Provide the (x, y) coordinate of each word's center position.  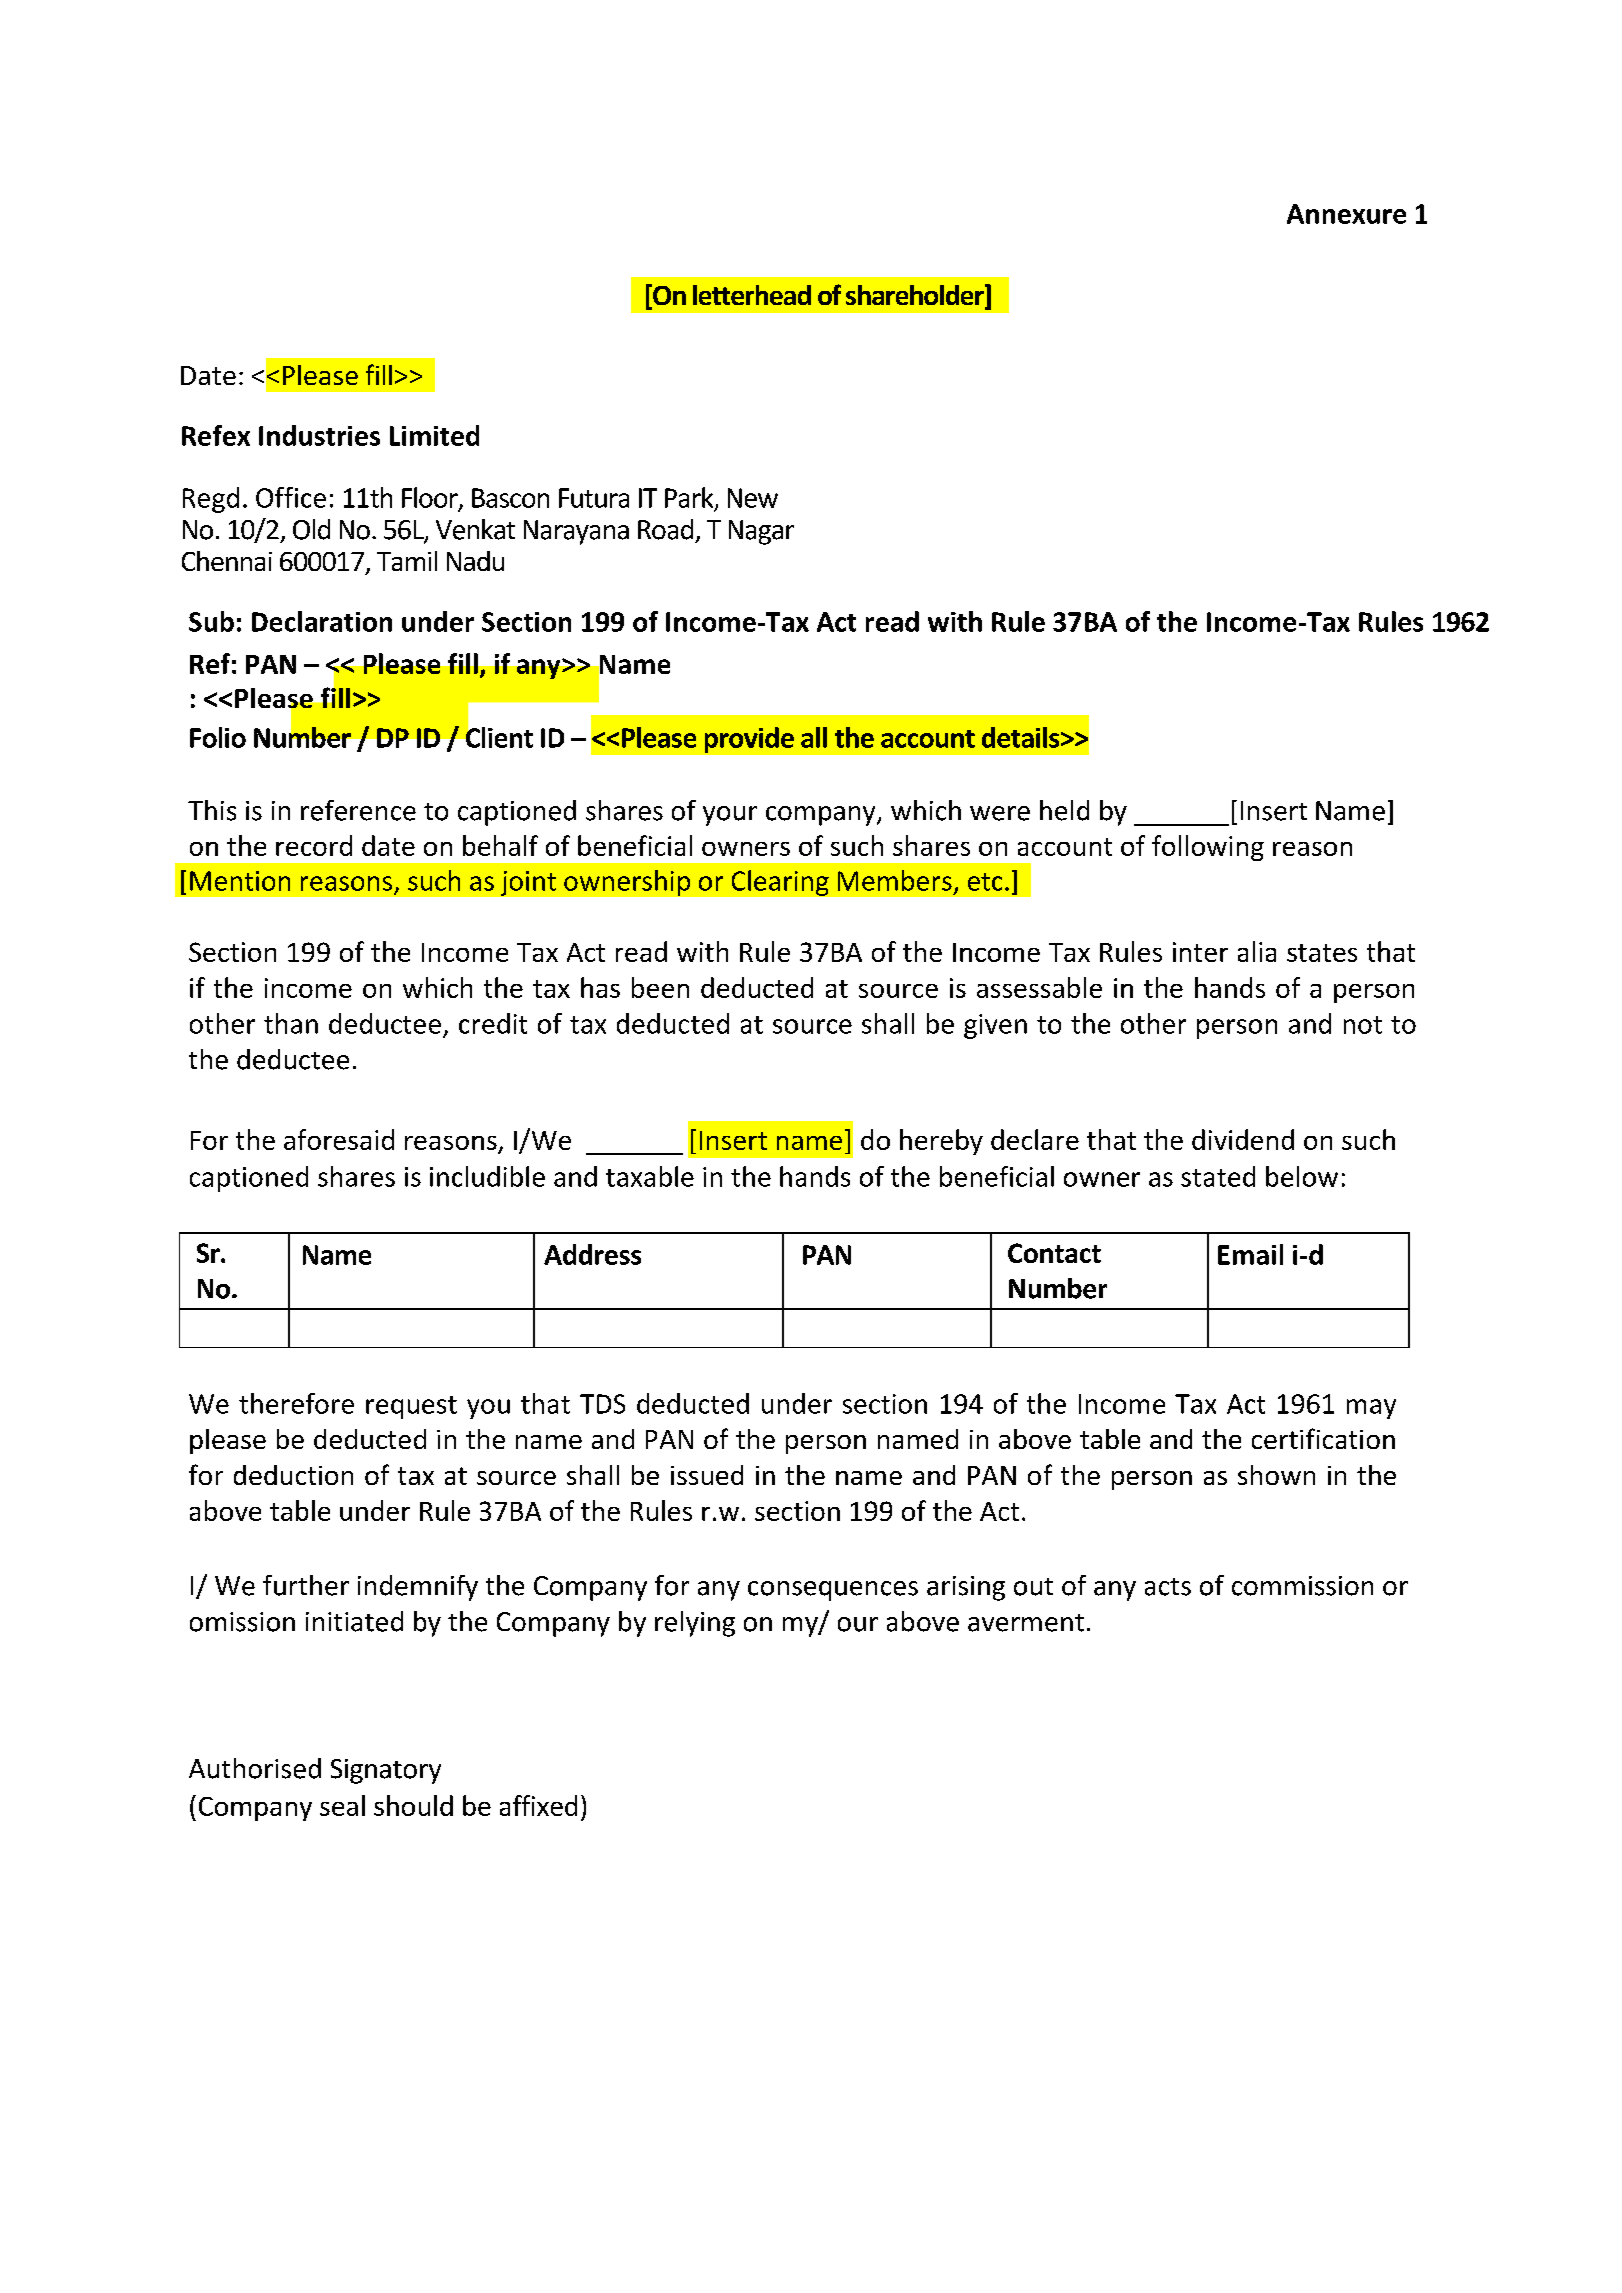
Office (291, 497)
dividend (1243, 1139)
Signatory (386, 1771)
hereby (941, 1142)
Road (665, 529)
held (1064, 810)
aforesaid (339, 1139)
